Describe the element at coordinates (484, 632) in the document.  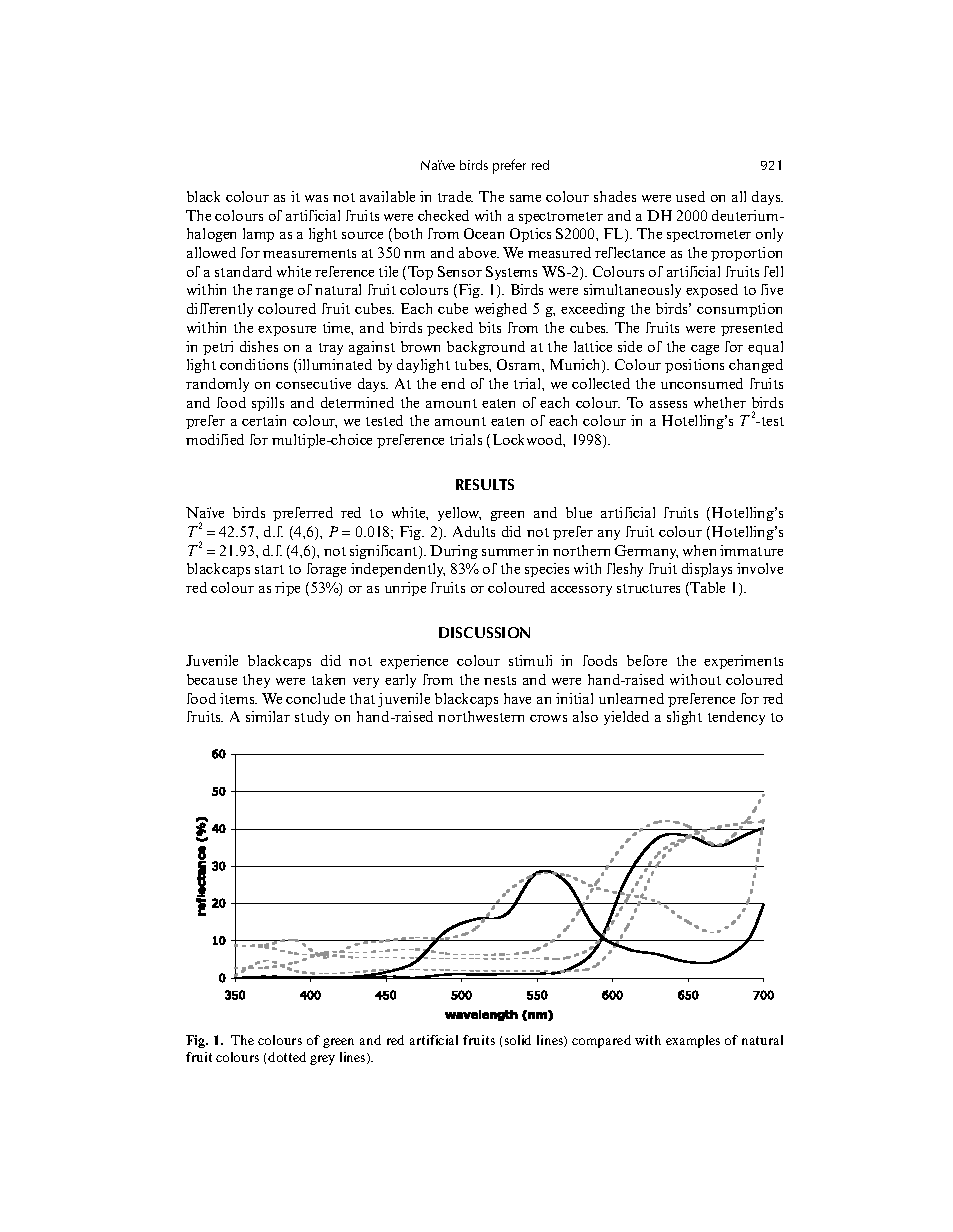
I see `DISCUSSION` at that location.
